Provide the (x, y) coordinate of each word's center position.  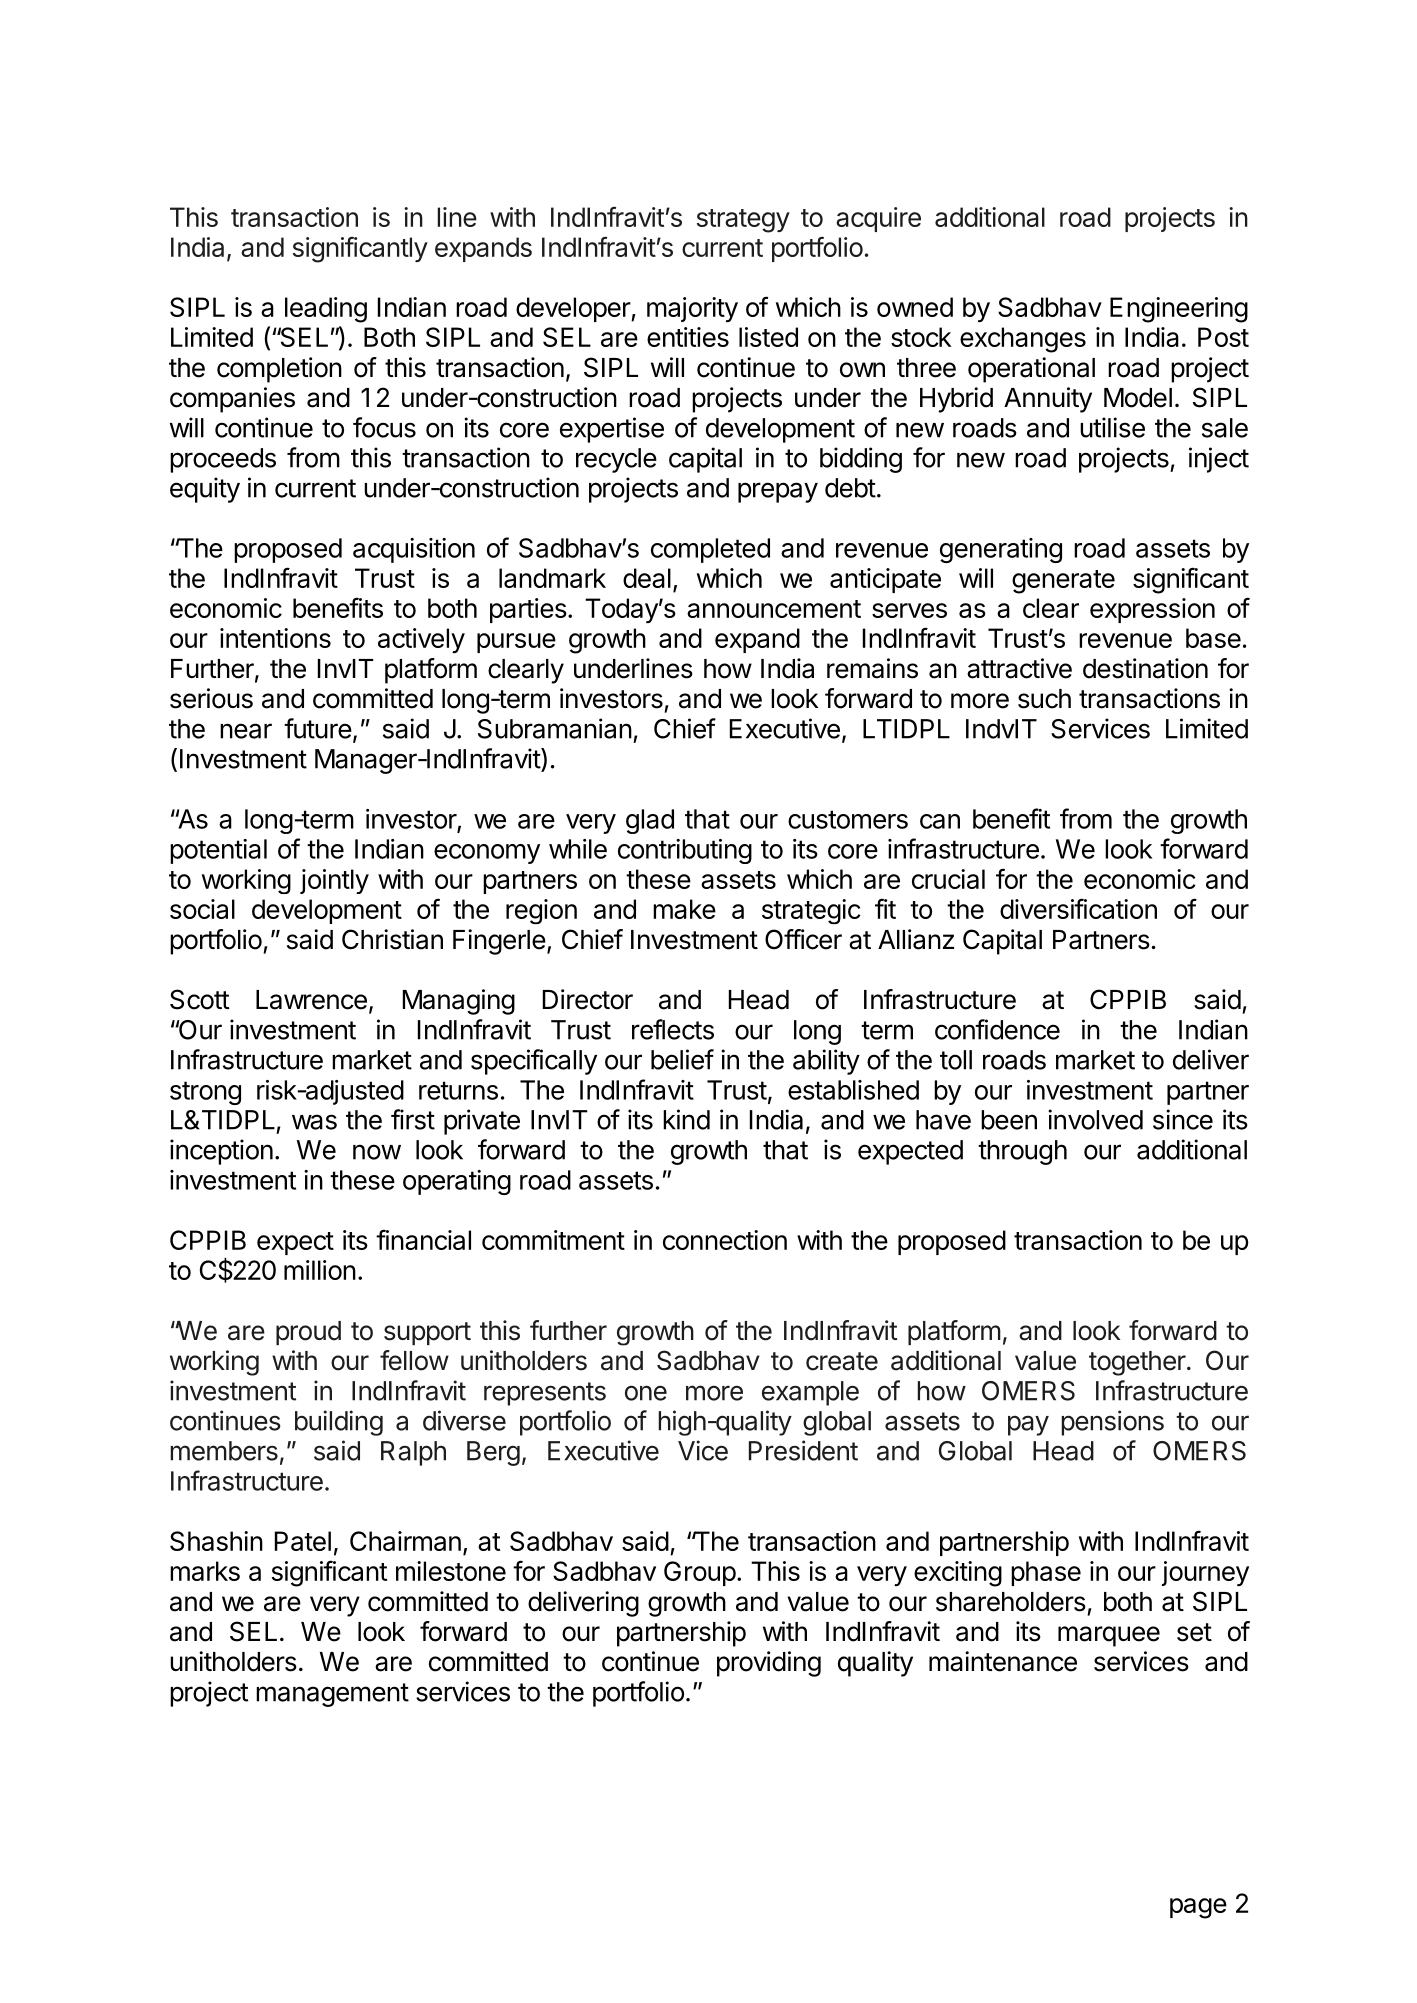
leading (326, 310)
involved (1095, 1119)
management (332, 1695)
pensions (1112, 1423)
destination (1145, 668)
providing (769, 1664)
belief (682, 1059)
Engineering (1179, 310)
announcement (774, 609)
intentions (275, 638)
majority (692, 309)
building (339, 1423)
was (314, 1122)
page (1198, 1908)
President (803, 1450)
